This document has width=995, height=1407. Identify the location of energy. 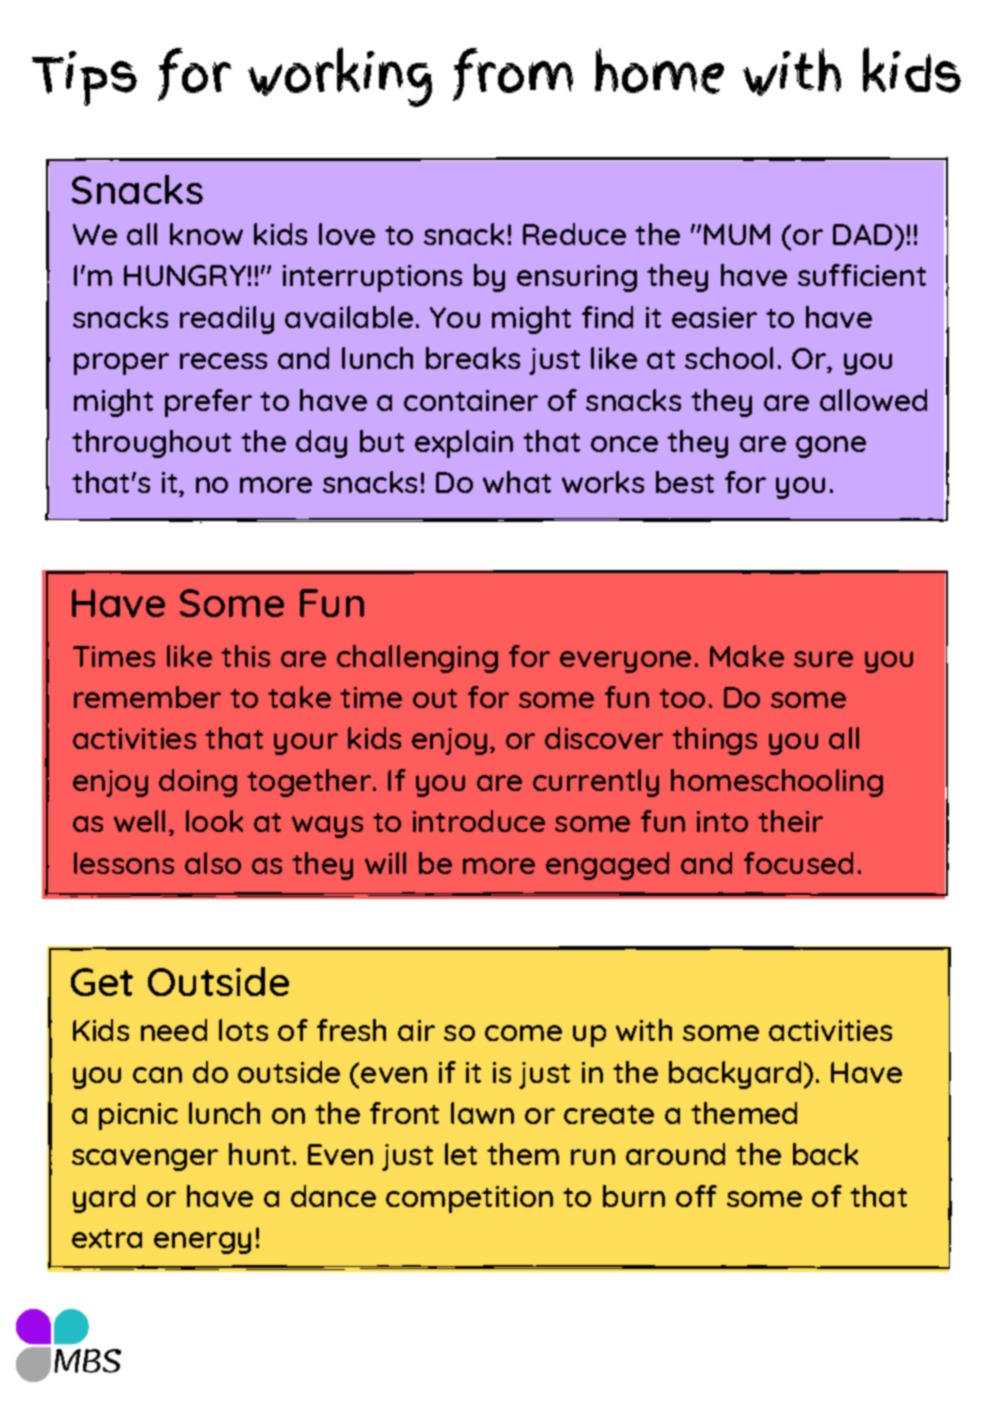
(202, 1243).
